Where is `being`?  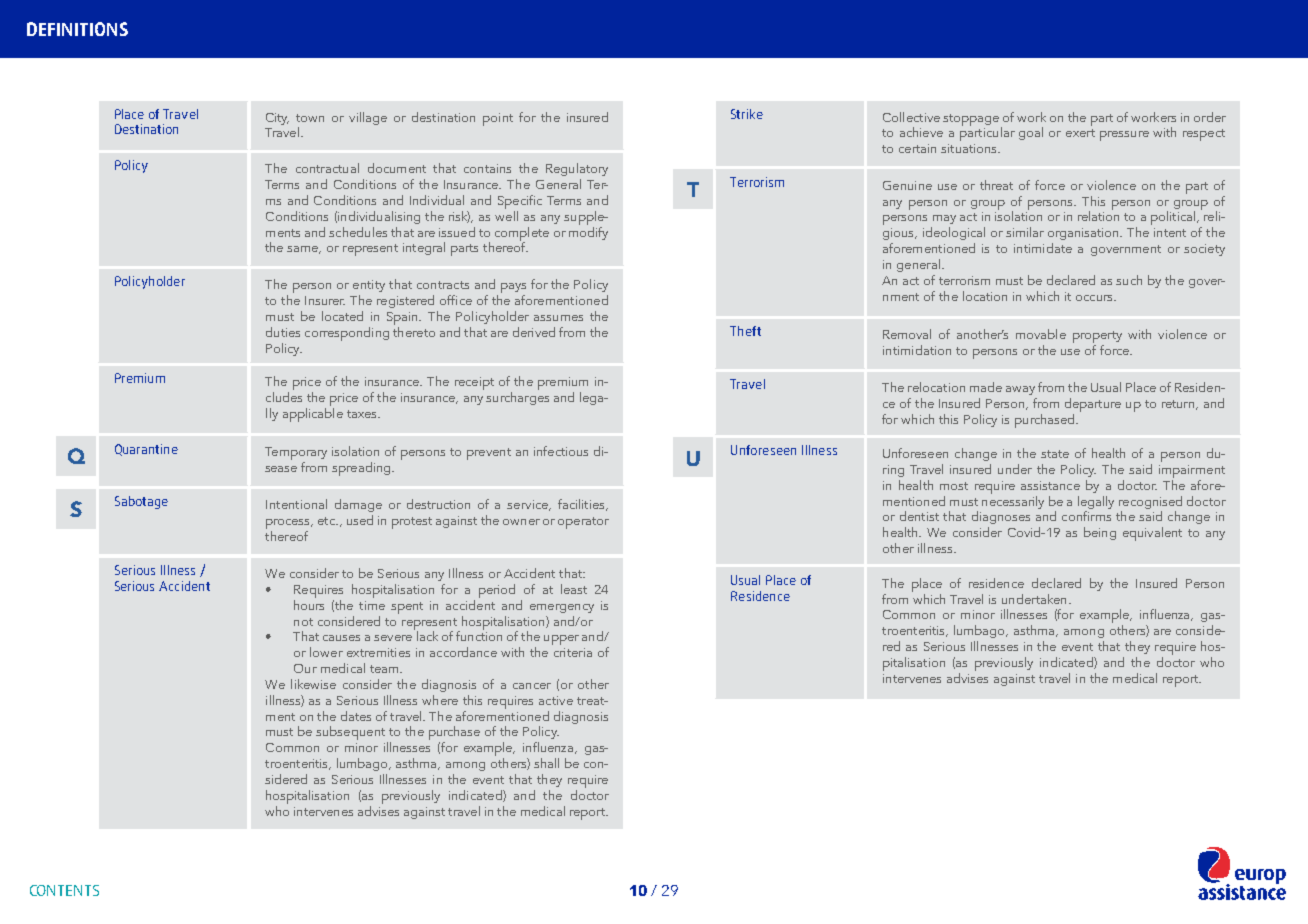
being is located at coordinates (1100, 533).
